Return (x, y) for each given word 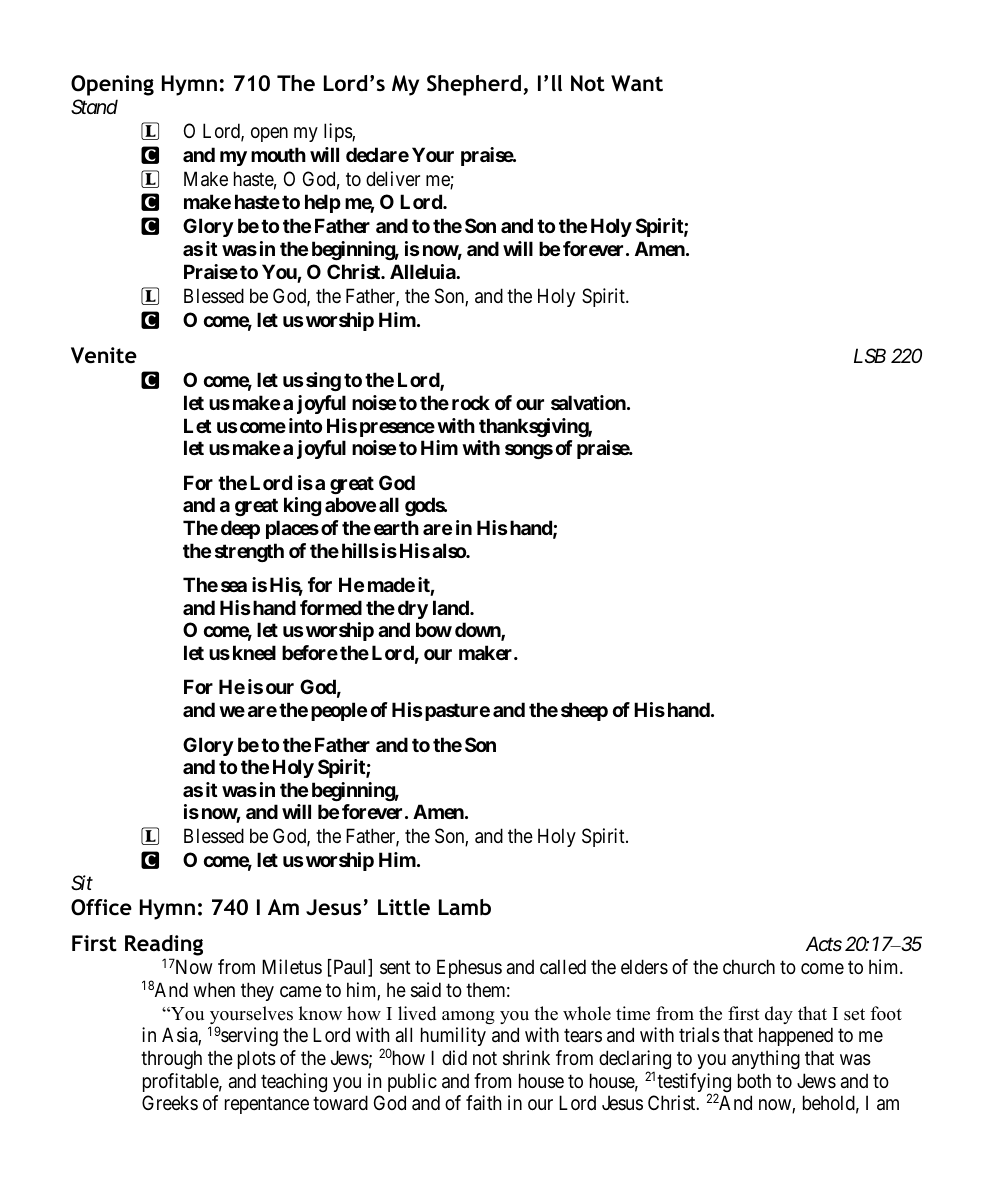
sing (323, 381)
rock (471, 402)
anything (766, 1059)
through (171, 1059)
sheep (584, 711)
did (454, 1057)
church (749, 966)
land (452, 607)
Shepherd (474, 85)
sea (234, 586)
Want (637, 83)
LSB (870, 356)
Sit (82, 883)
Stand (94, 107)
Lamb (465, 907)
